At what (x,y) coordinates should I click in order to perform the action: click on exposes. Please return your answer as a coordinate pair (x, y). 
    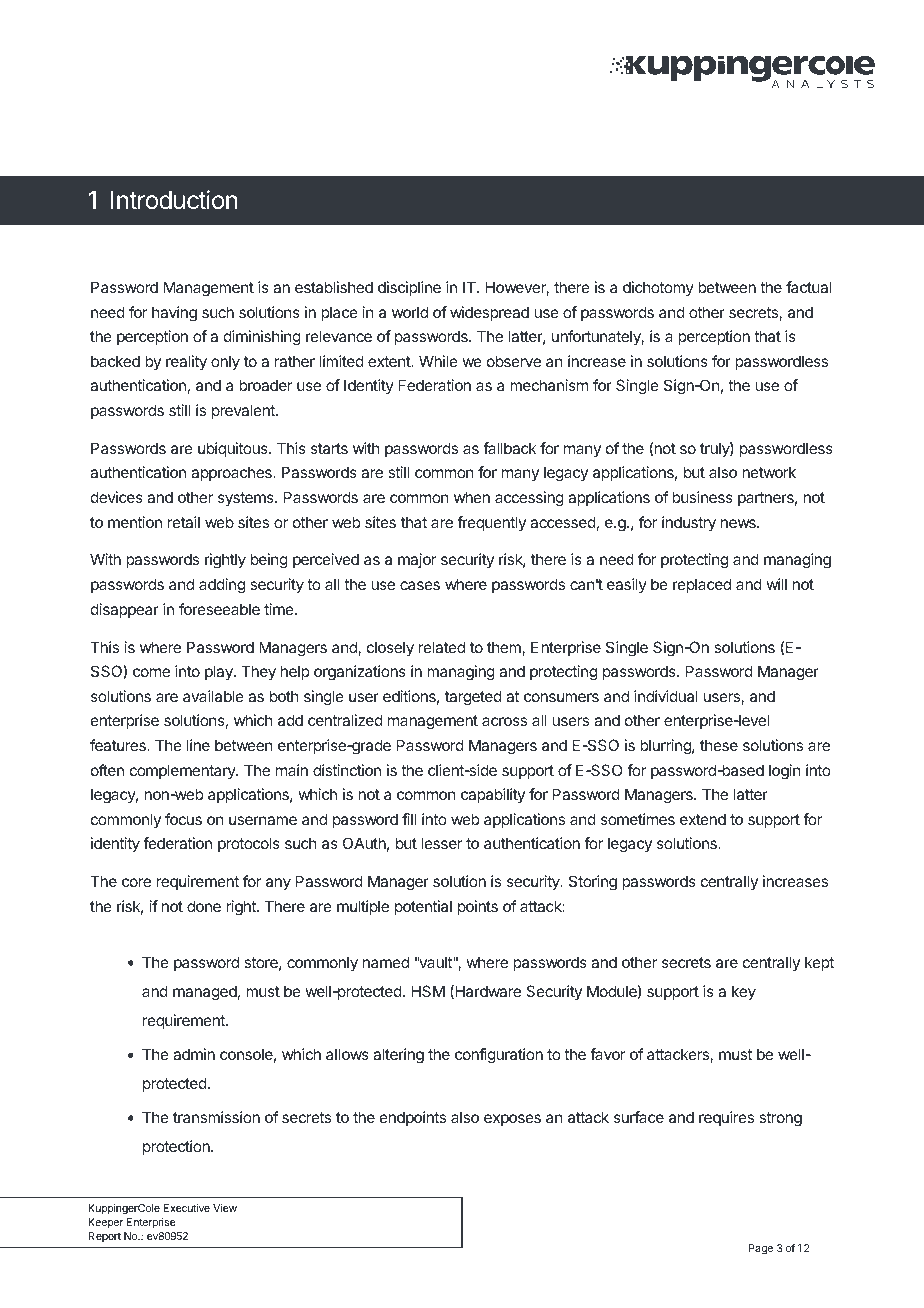
    Looking at the image, I should click on (512, 1120).
